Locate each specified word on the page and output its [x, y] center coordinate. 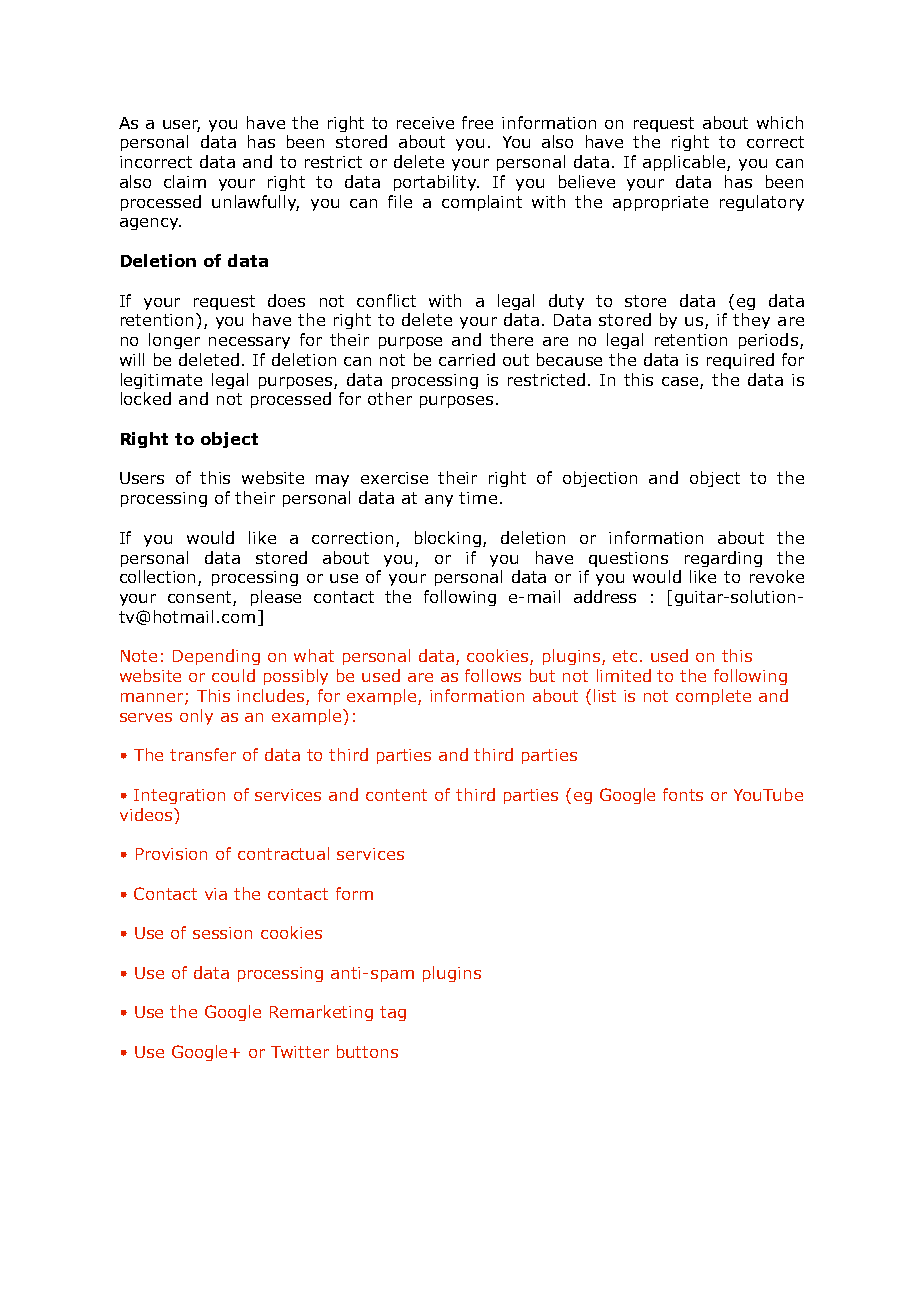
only [196, 717]
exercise [394, 478]
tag [393, 1013]
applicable [684, 163]
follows [493, 675]
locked [146, 398]
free [477, 122]
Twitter [300, 1052]
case [680, 381]
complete [713, 697]
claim [185, 181]
